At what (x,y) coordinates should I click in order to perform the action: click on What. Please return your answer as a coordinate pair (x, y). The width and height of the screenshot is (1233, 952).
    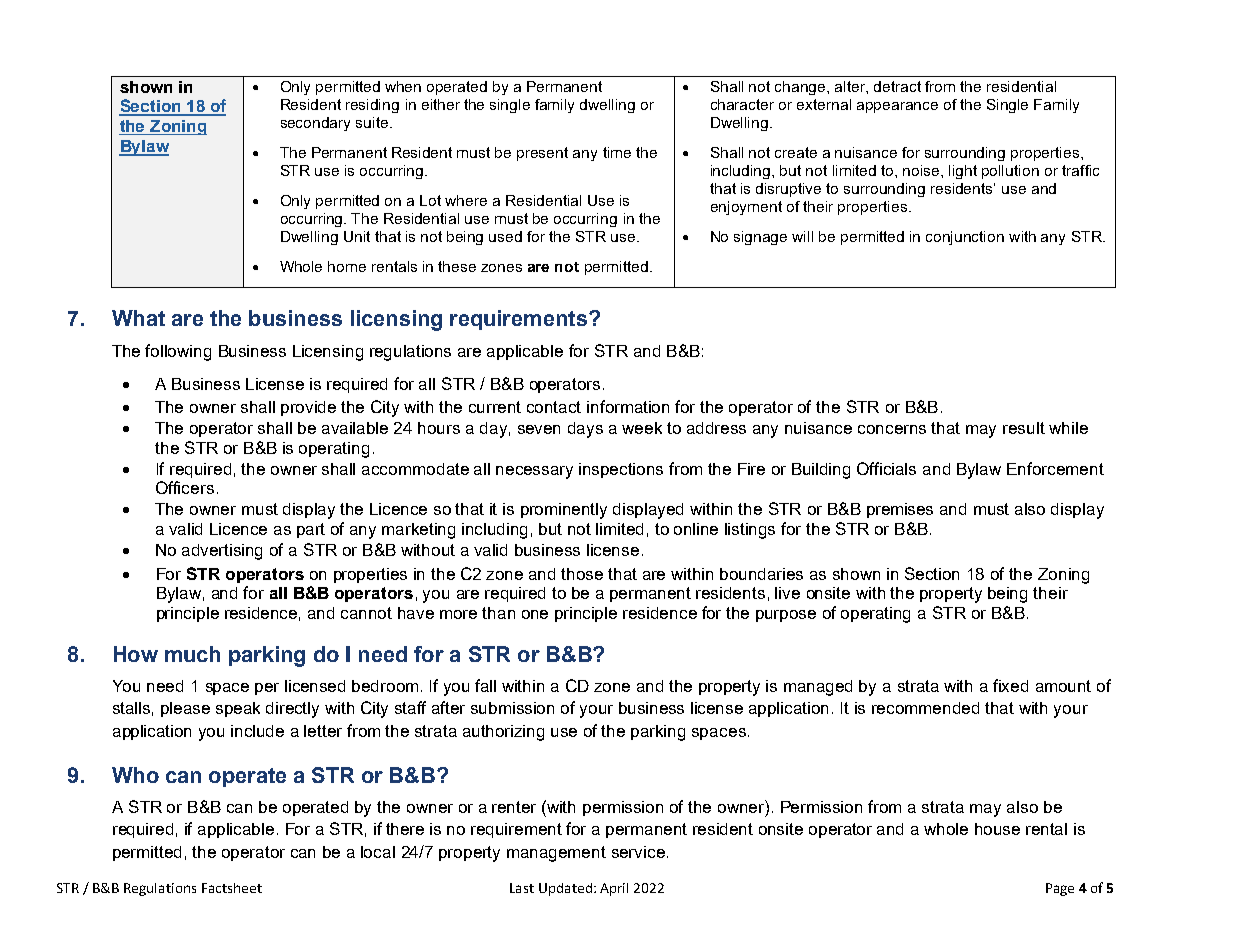
    Looking at the image, I should click on (138, 318).
